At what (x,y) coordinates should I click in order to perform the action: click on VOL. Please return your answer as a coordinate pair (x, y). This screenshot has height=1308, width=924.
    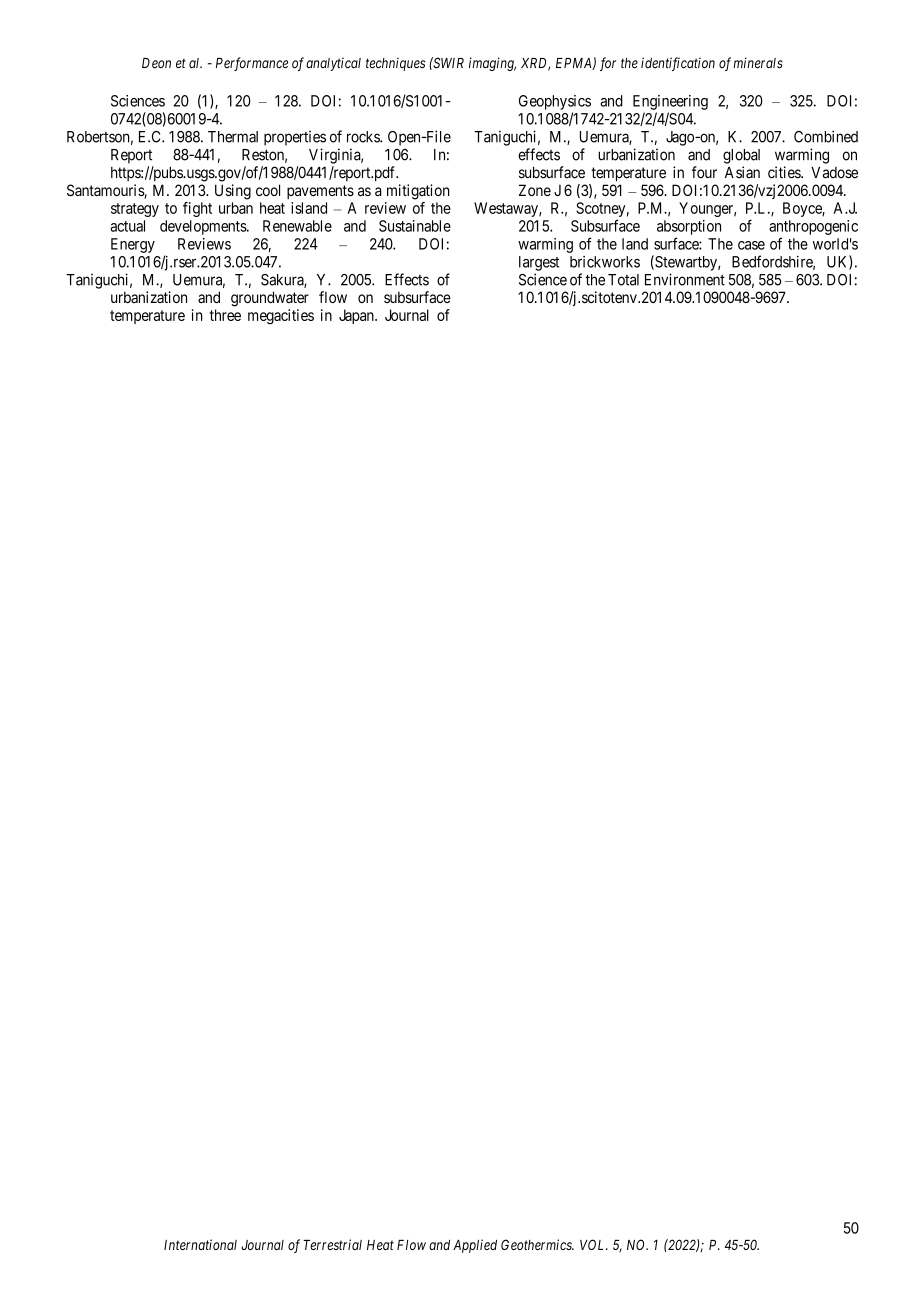
    Looking at the image, I should click on (594, 1244).
